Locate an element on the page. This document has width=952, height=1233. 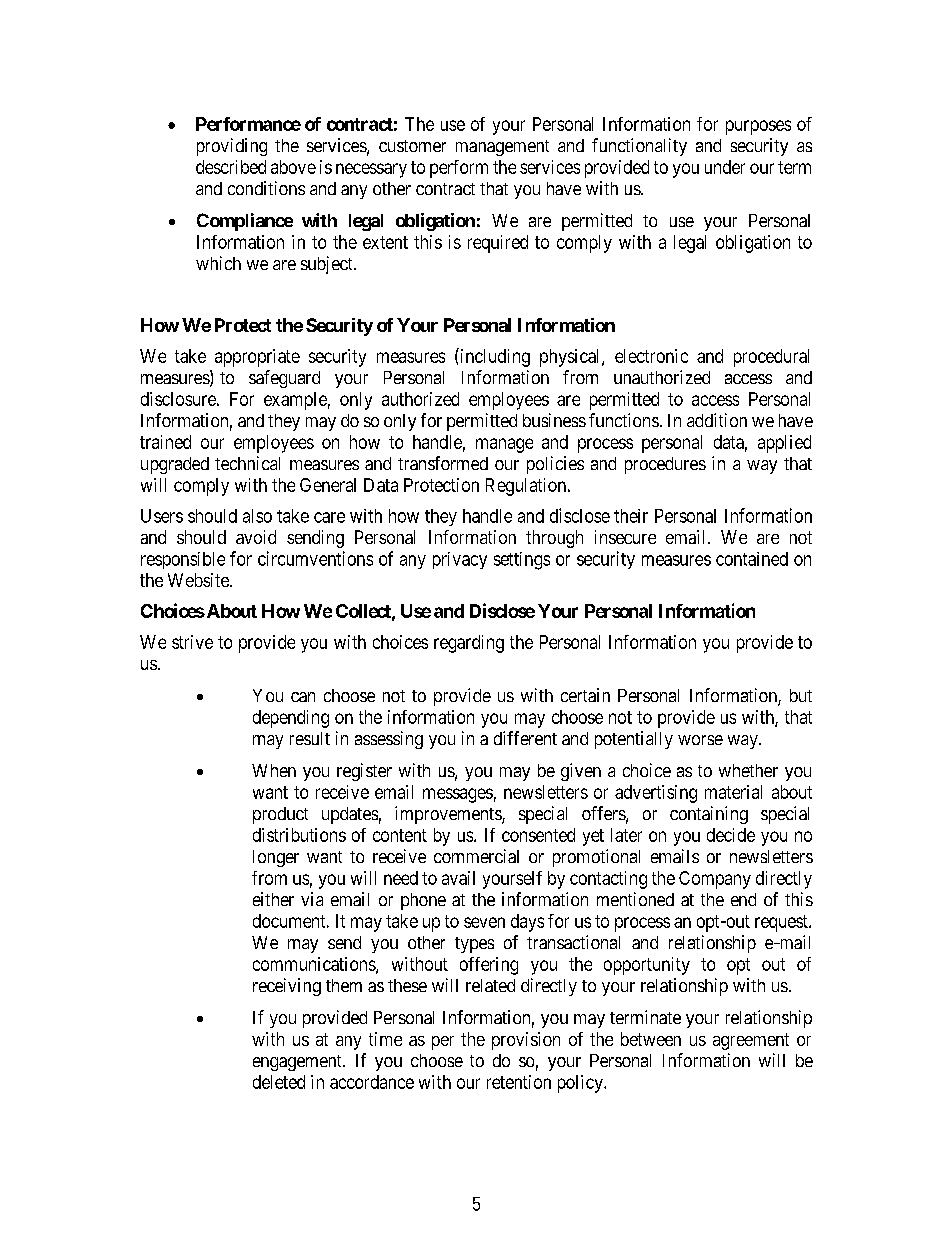
under is located at coordinates (725, 167).
